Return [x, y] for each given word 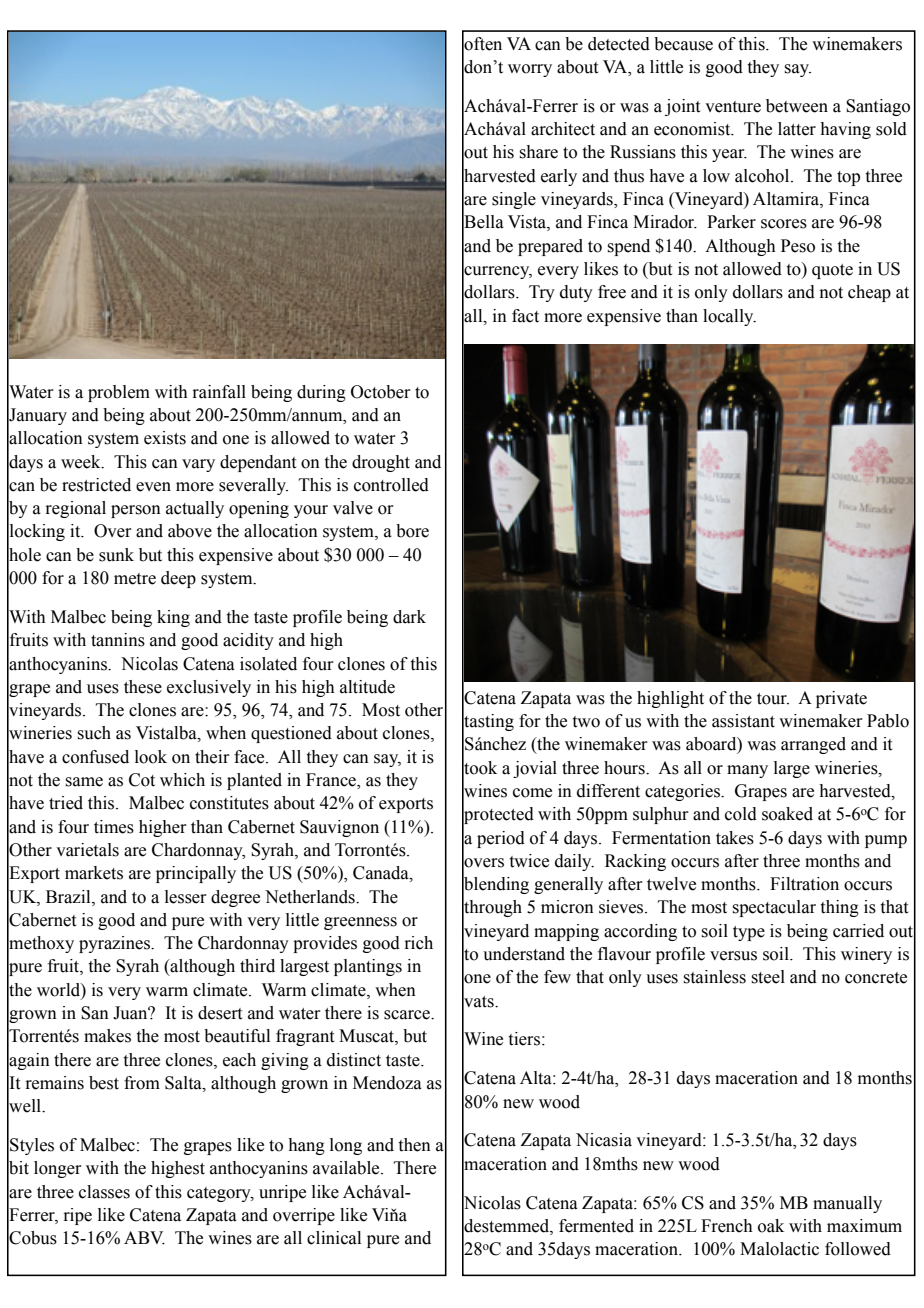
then [415, 1145]
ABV [144, 1238]
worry [530, 70]
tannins [118, 640]
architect [563, 129]
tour [773, 699]
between [797, 106]
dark [409, 617]
